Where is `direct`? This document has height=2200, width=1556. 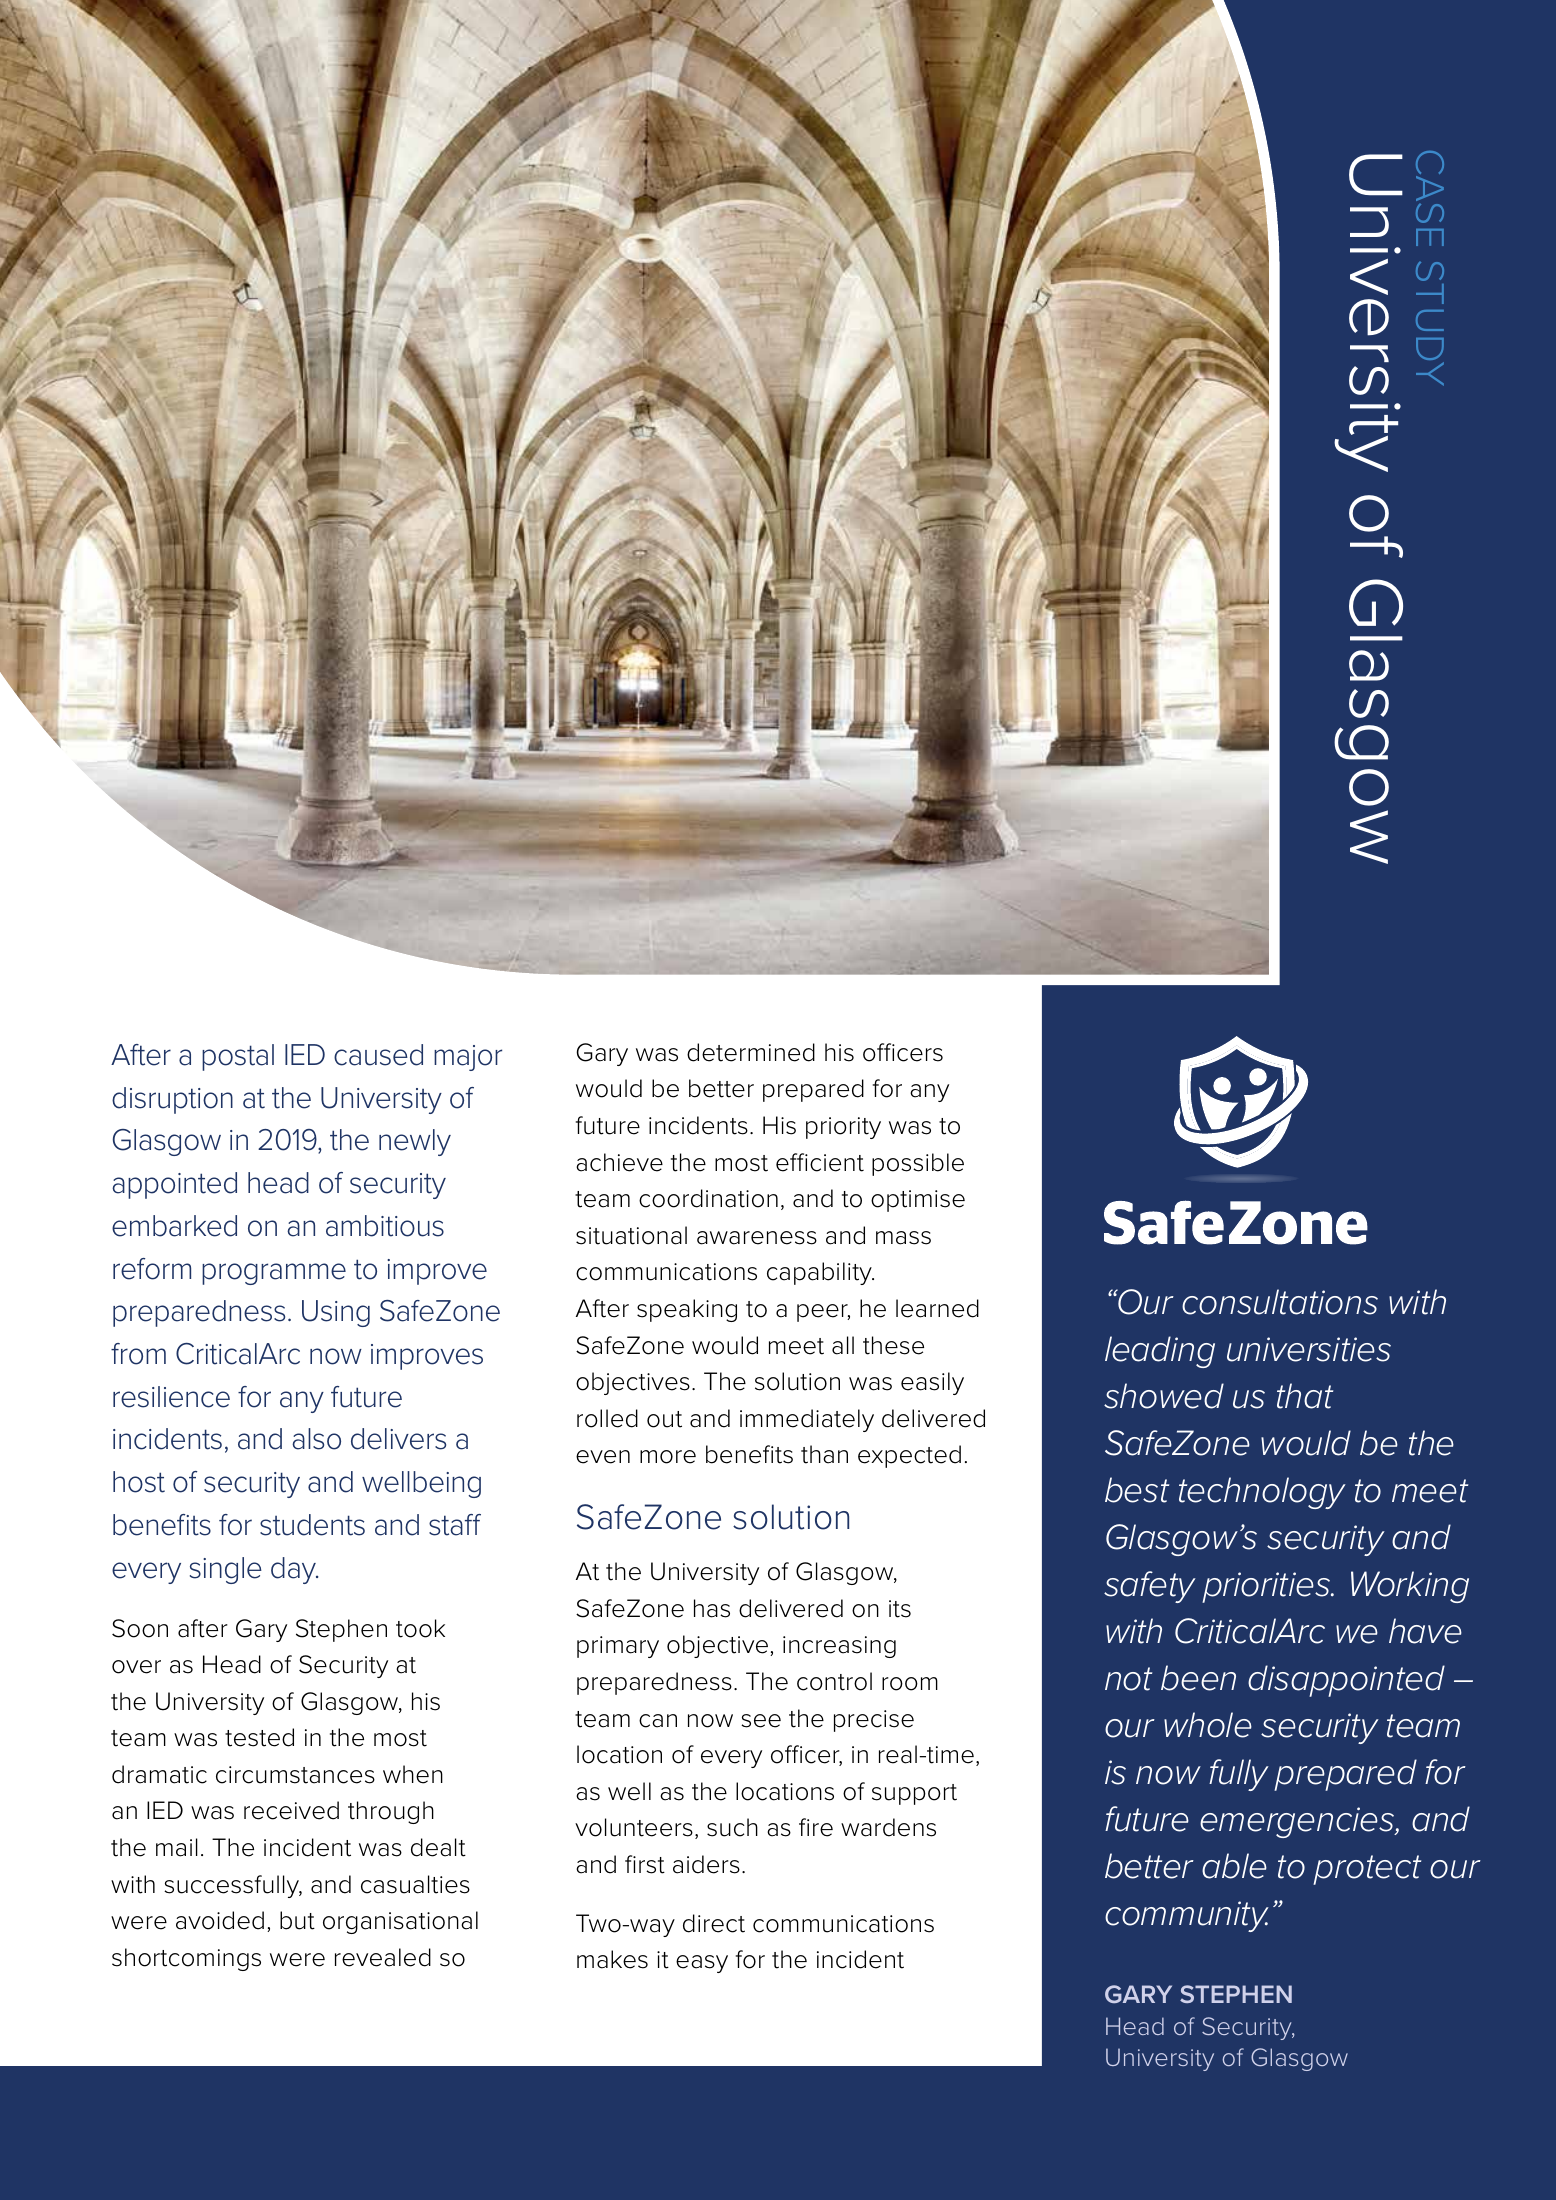
direct is located at coordinates (714, 1923).
